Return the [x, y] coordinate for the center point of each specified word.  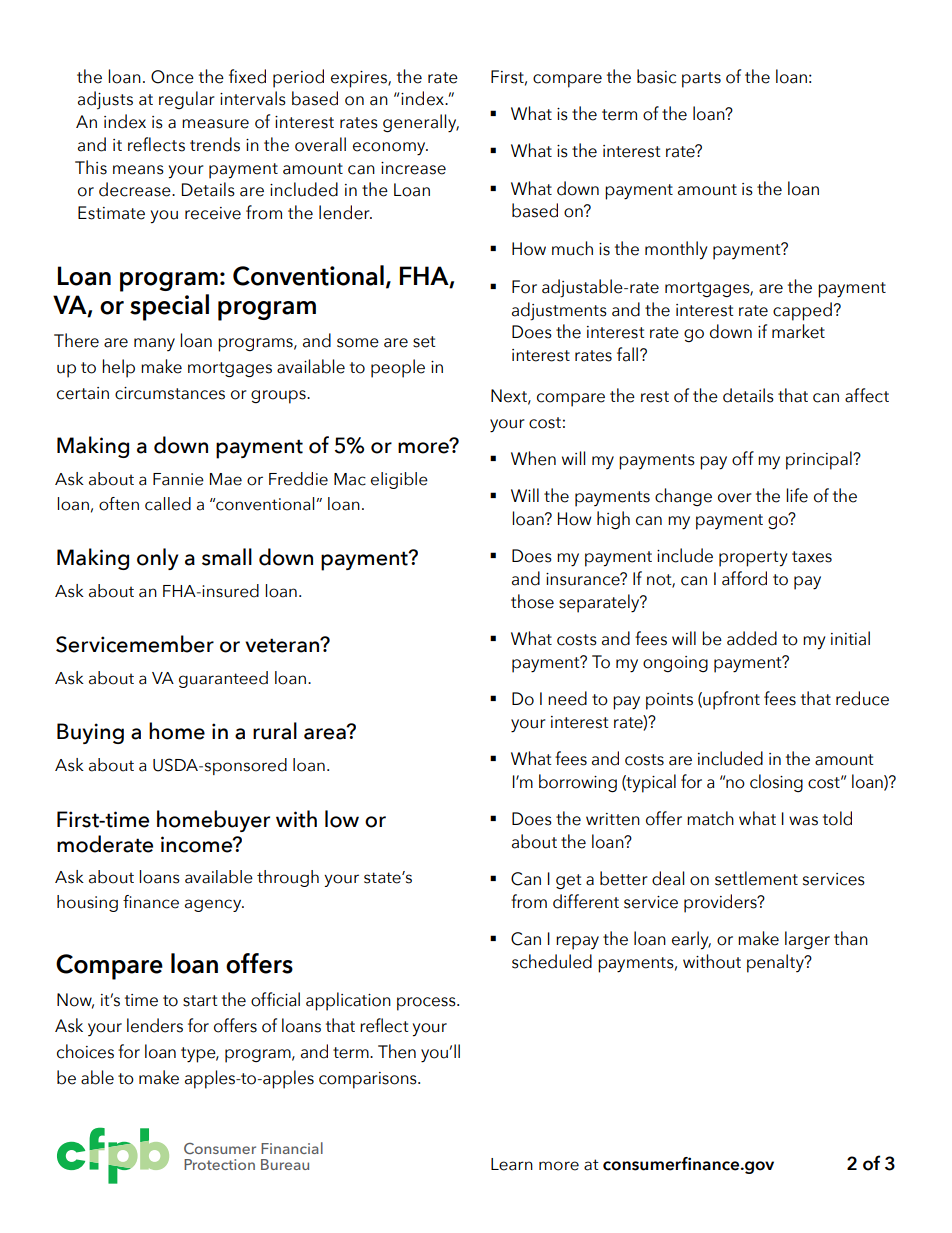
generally [421, 123]
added [752, 638]
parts [701, 80]
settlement [756, 878]
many [154, 344]
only [158, 559]
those [532, 601]
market [798, 331]
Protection [219, 1164]
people [398, 368]
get [569, 882]
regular [187, 100]
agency [214, 905]
